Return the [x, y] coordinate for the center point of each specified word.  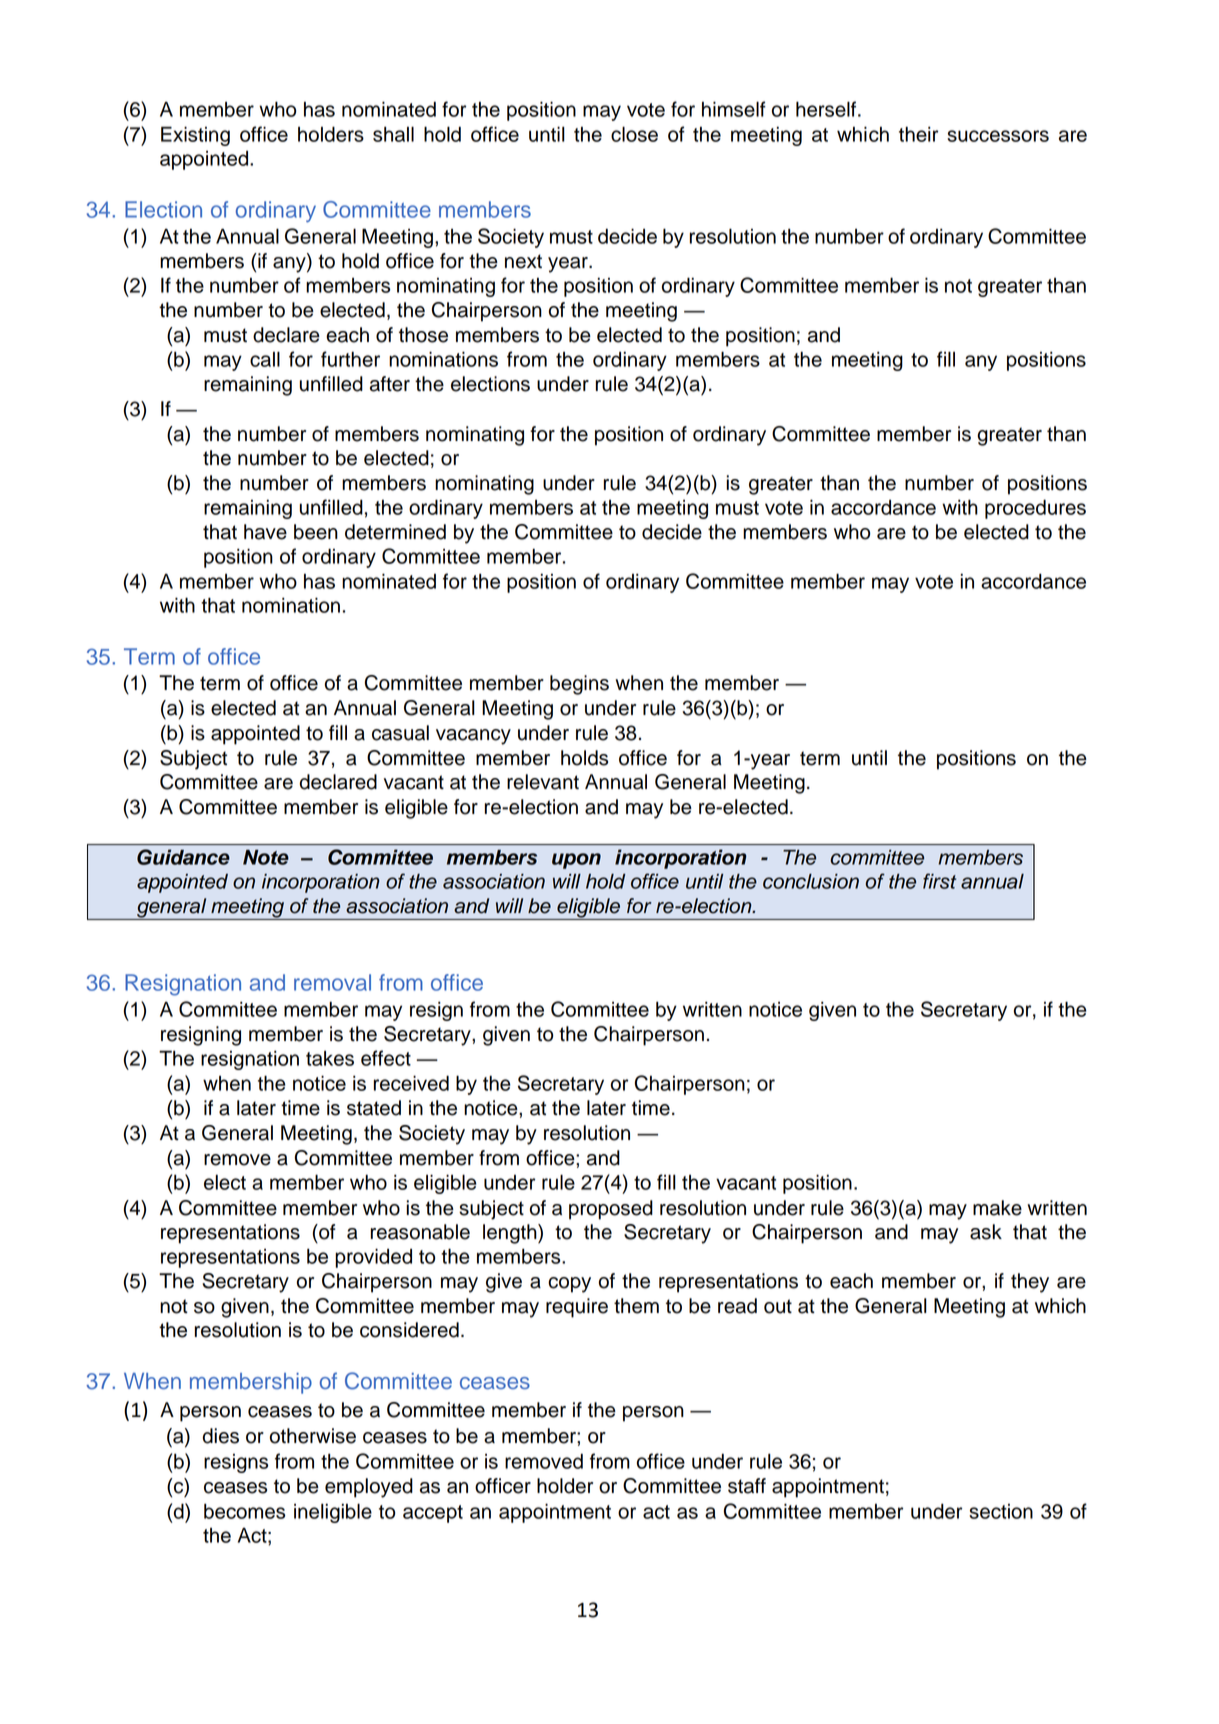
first [939, 881]
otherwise [313, 1436]
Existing [195, 136]
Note [266, 857]
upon [576, 861]
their [918, 134]
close [634, 134]
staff [747, 1486]
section [1001, 1511]
